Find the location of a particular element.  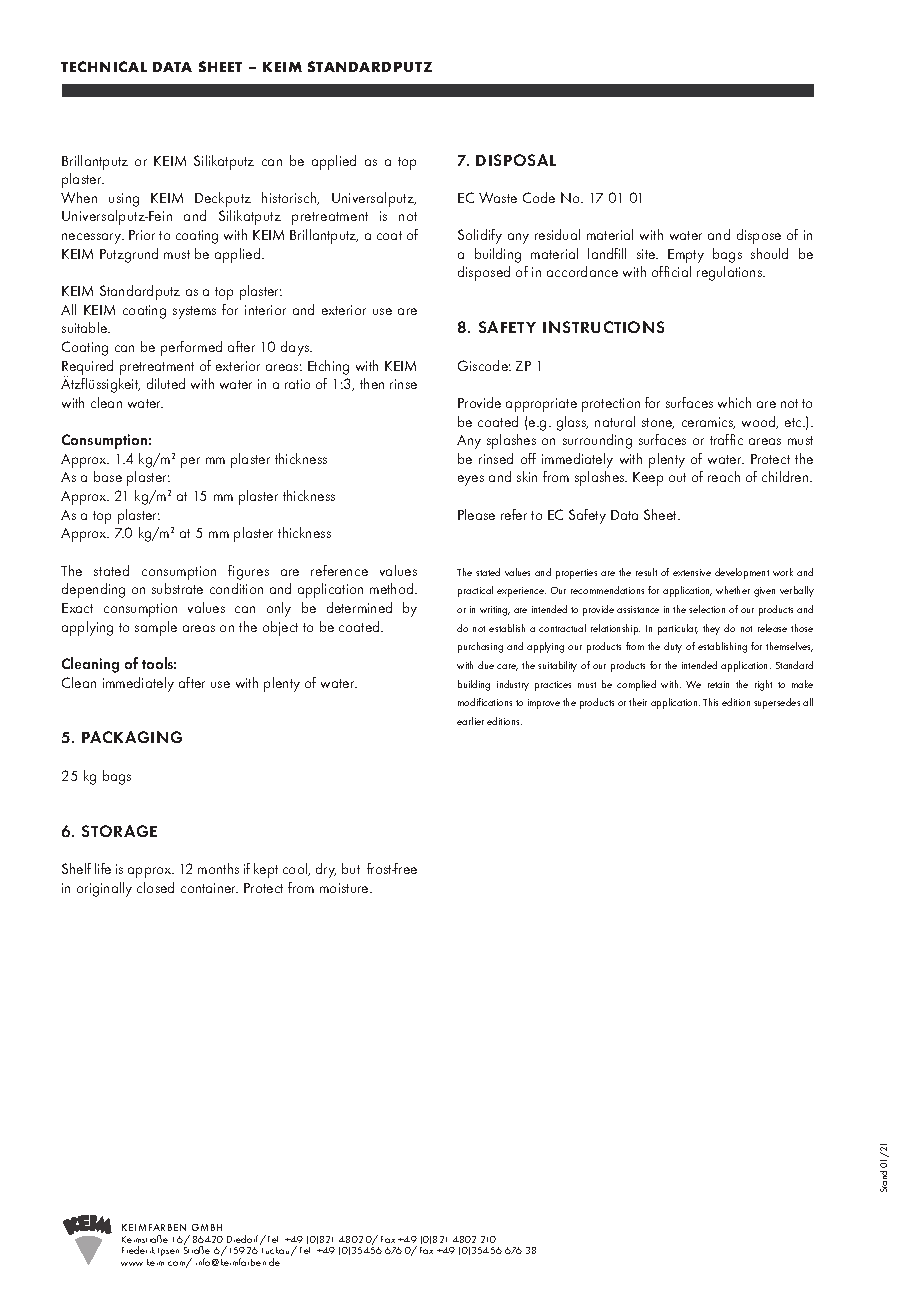

moisture is located at coordinates (345, 888).
